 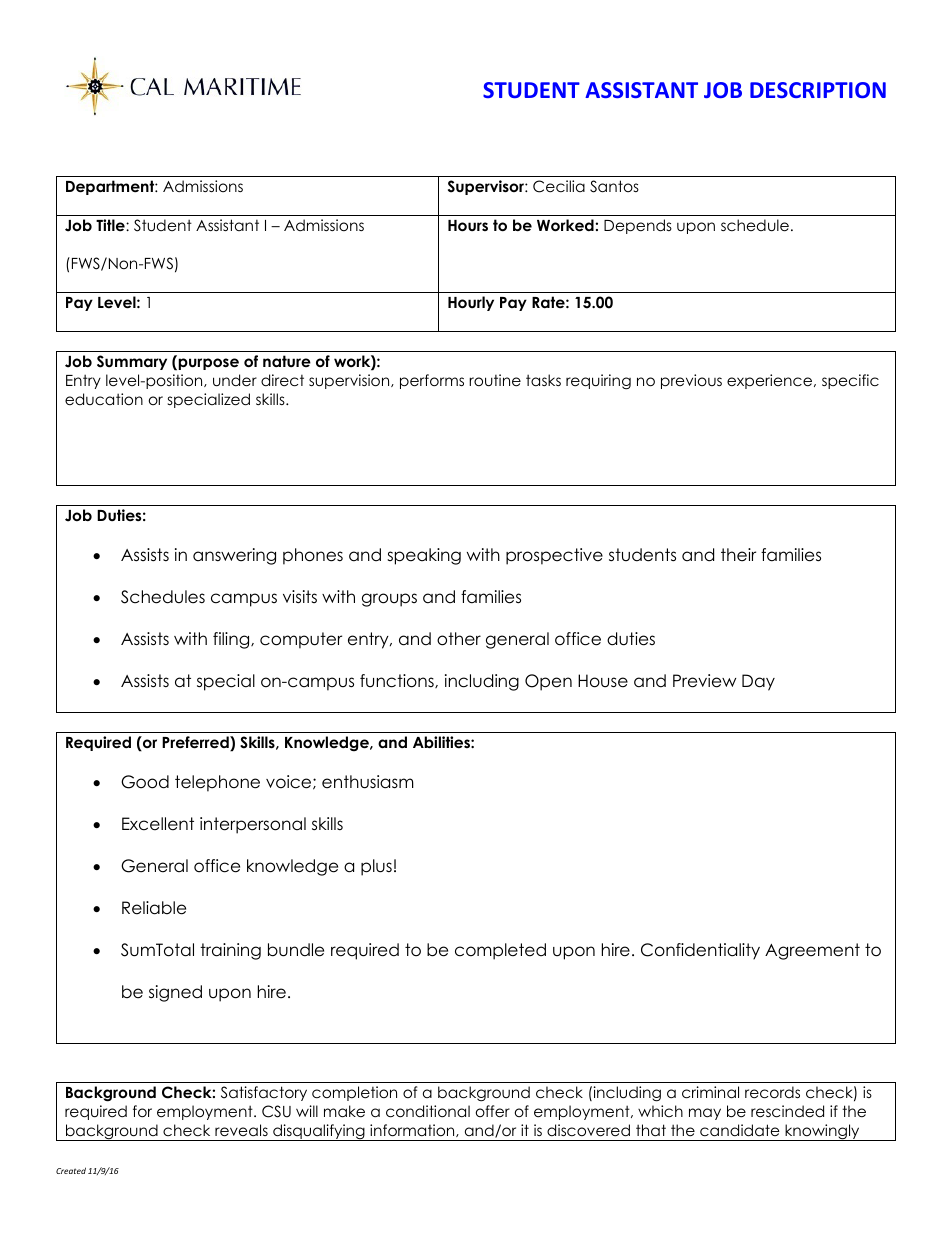 I want to click on performs, so click(x=432, y=381).
